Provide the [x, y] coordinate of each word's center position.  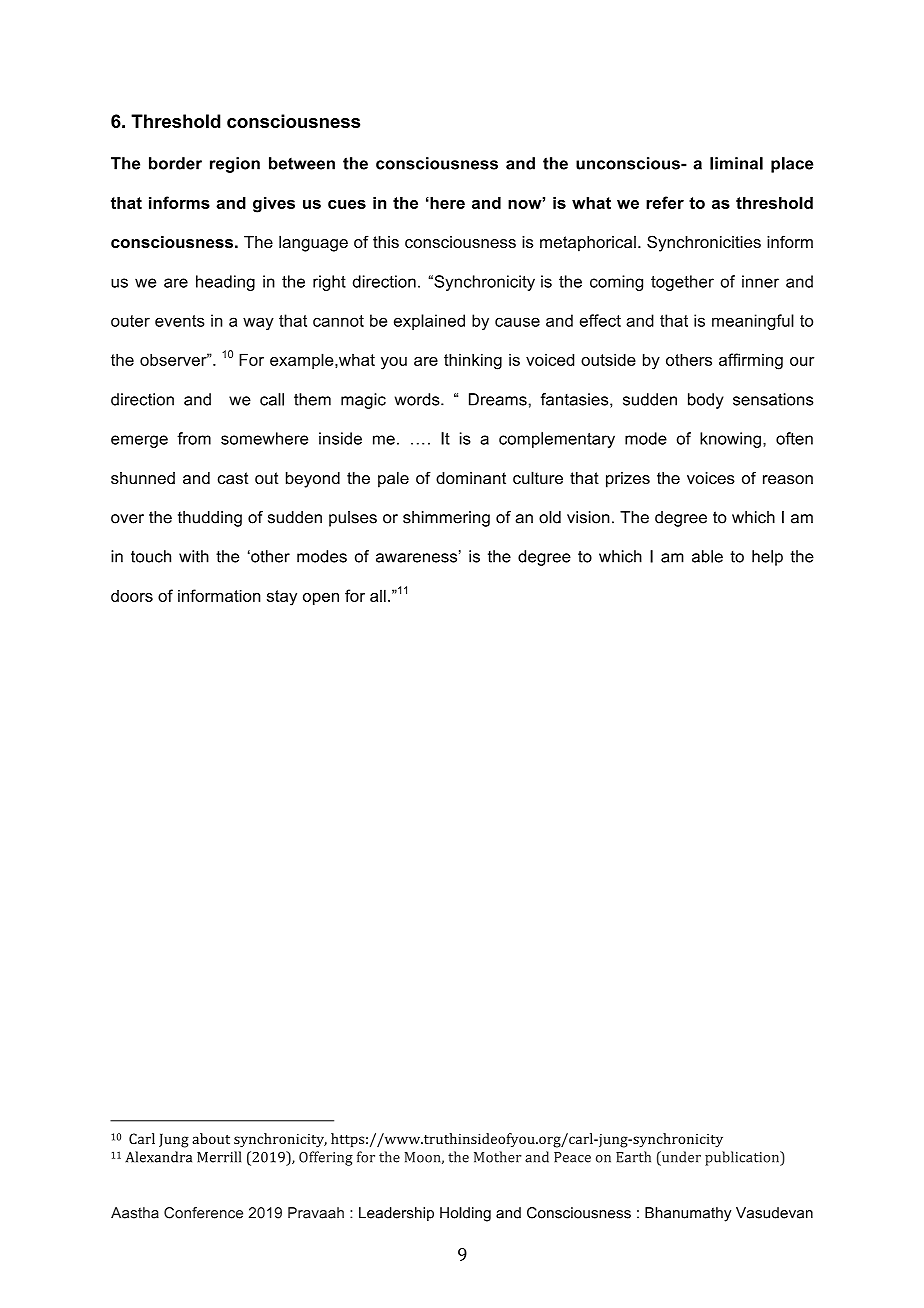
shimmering [446, 519]
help [767, 558]
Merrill [219, 1157]
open [321, 599]
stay [282, 598]
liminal [736, 163]
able [707, 556]
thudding [210, 519]
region [235, 165]
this [386, 242]
